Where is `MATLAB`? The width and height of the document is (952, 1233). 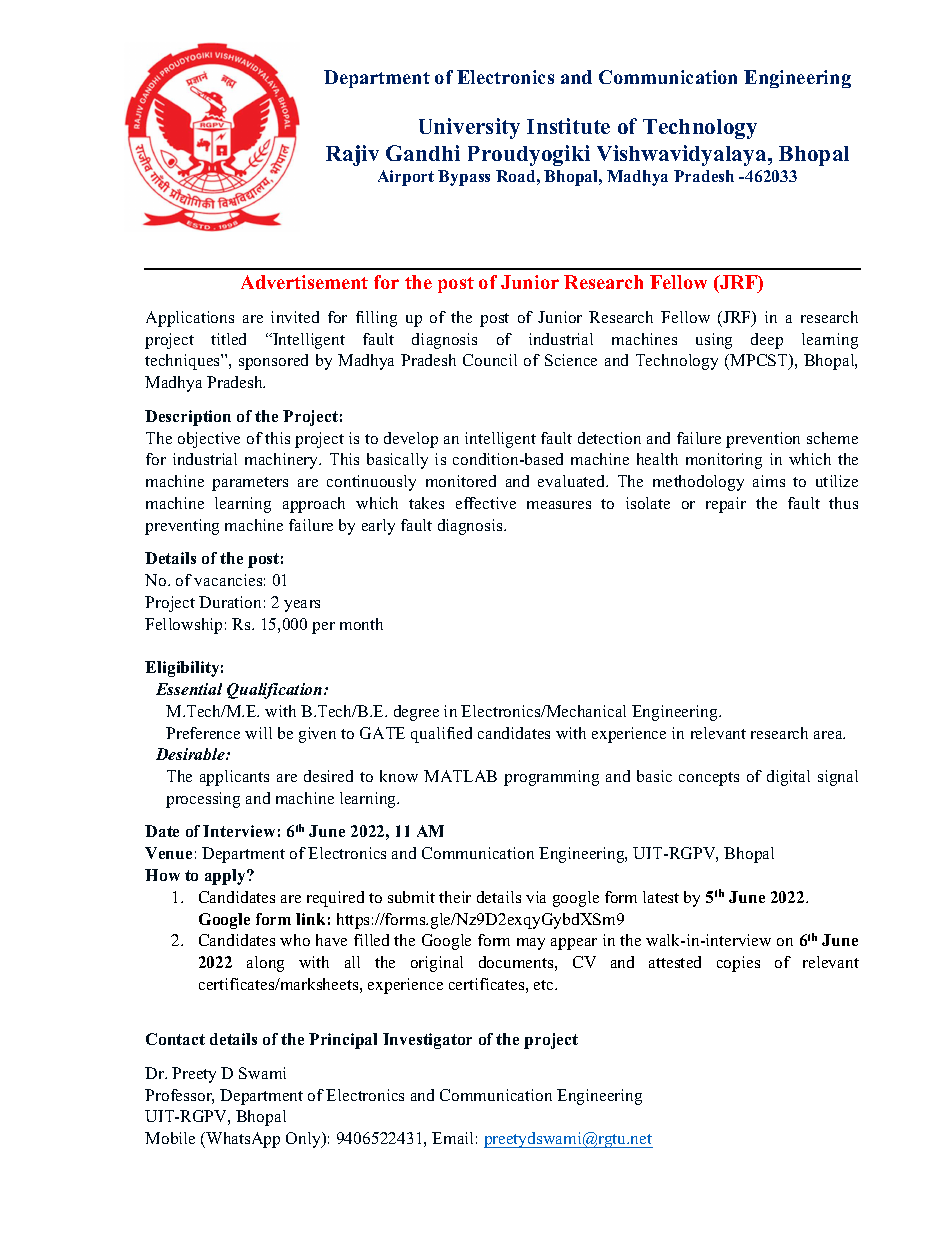 MATLAB is located at coordinates (460, 776).
